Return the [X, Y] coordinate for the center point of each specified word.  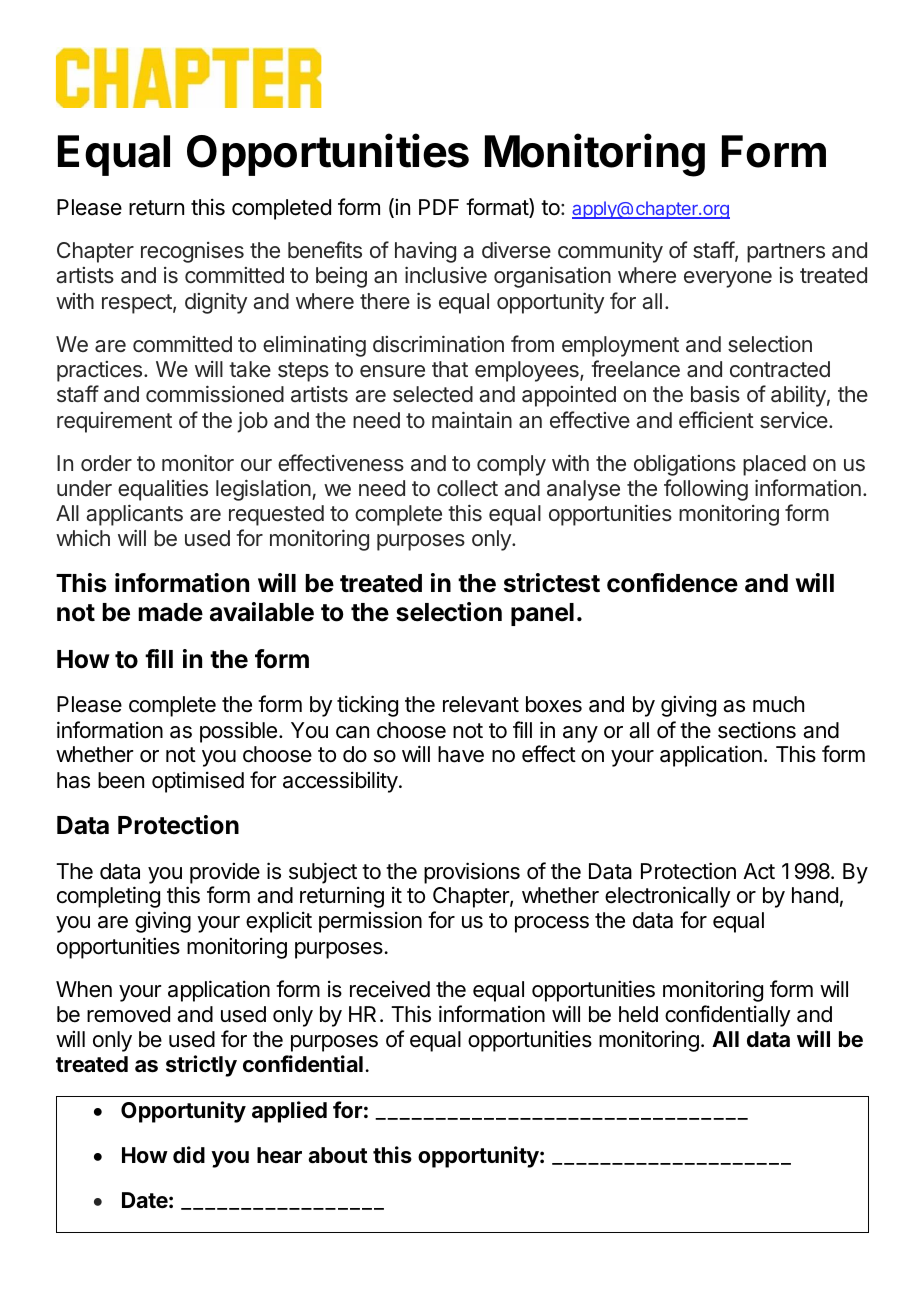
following [706, 490]
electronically [668, 897]
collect [467, 488]
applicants [134, 515]
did [189, 1154]
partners [786, 253]
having [425, 252]
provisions [472, 873]
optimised [198, 782]
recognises [192, 252]
